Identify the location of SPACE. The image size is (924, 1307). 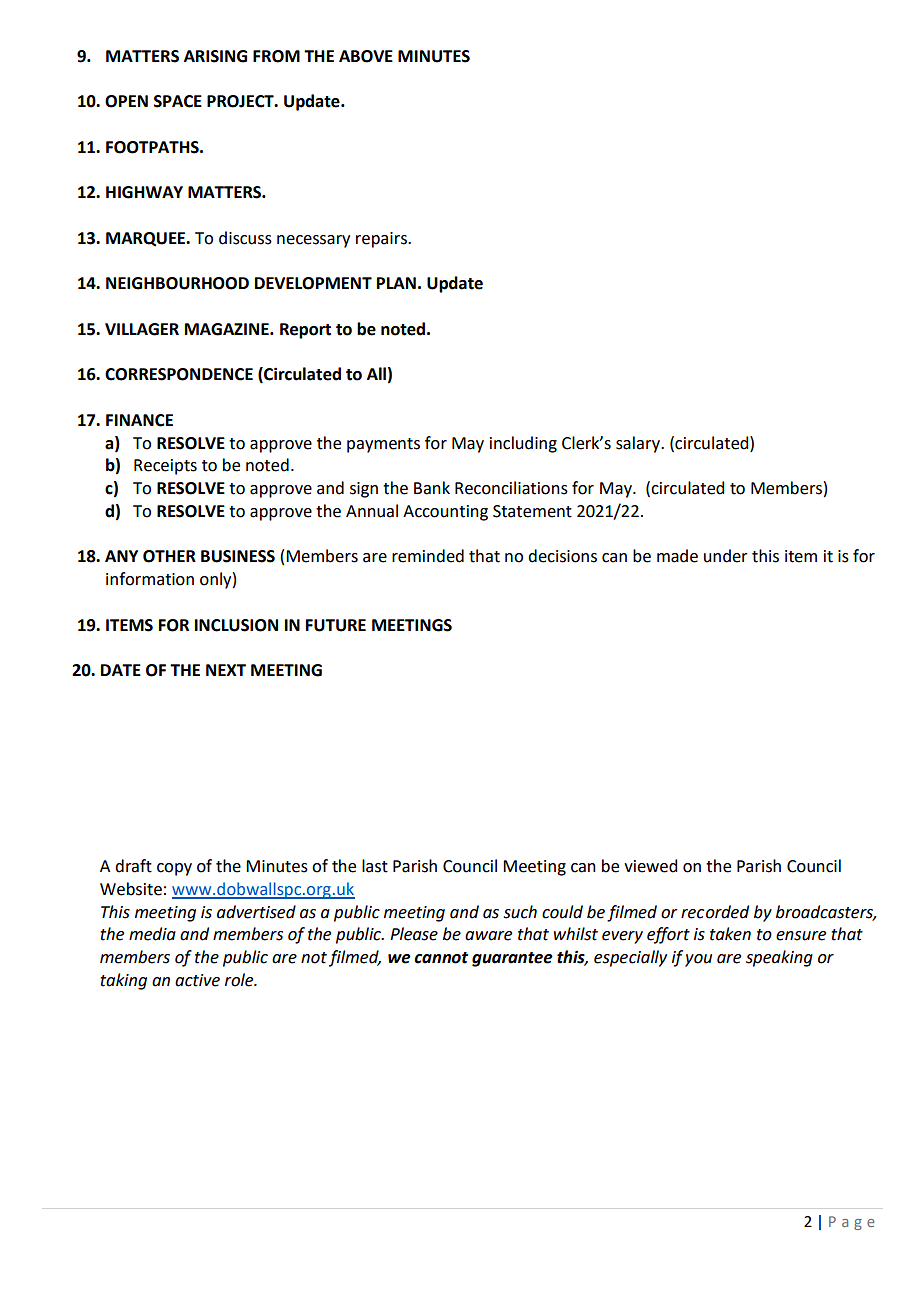
(178, 101).
